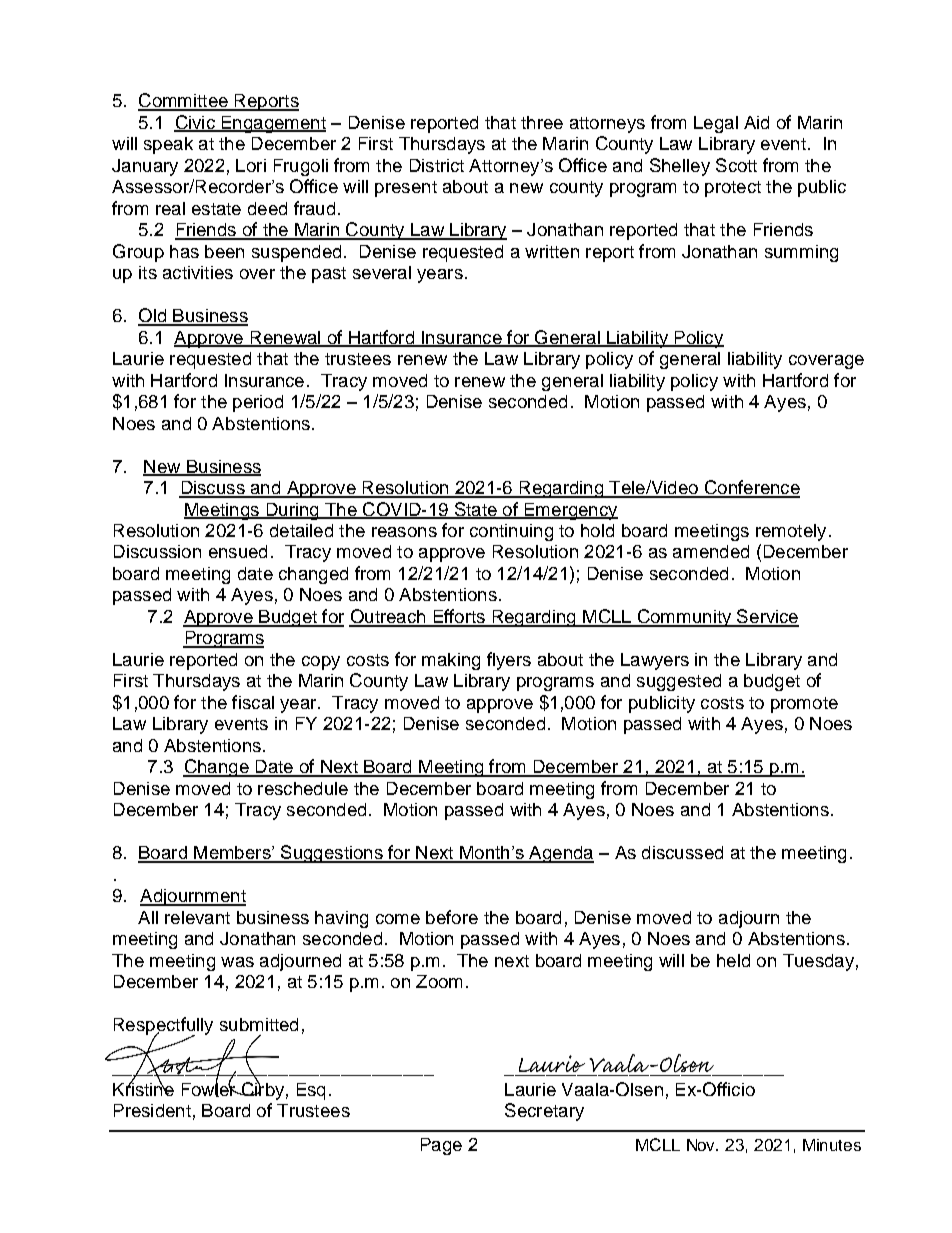 This image has height=1233, width=952. What do you see at coordinates (544, 1112) in the image?
I see `Secretary` at bounding box center [544, 1112].
